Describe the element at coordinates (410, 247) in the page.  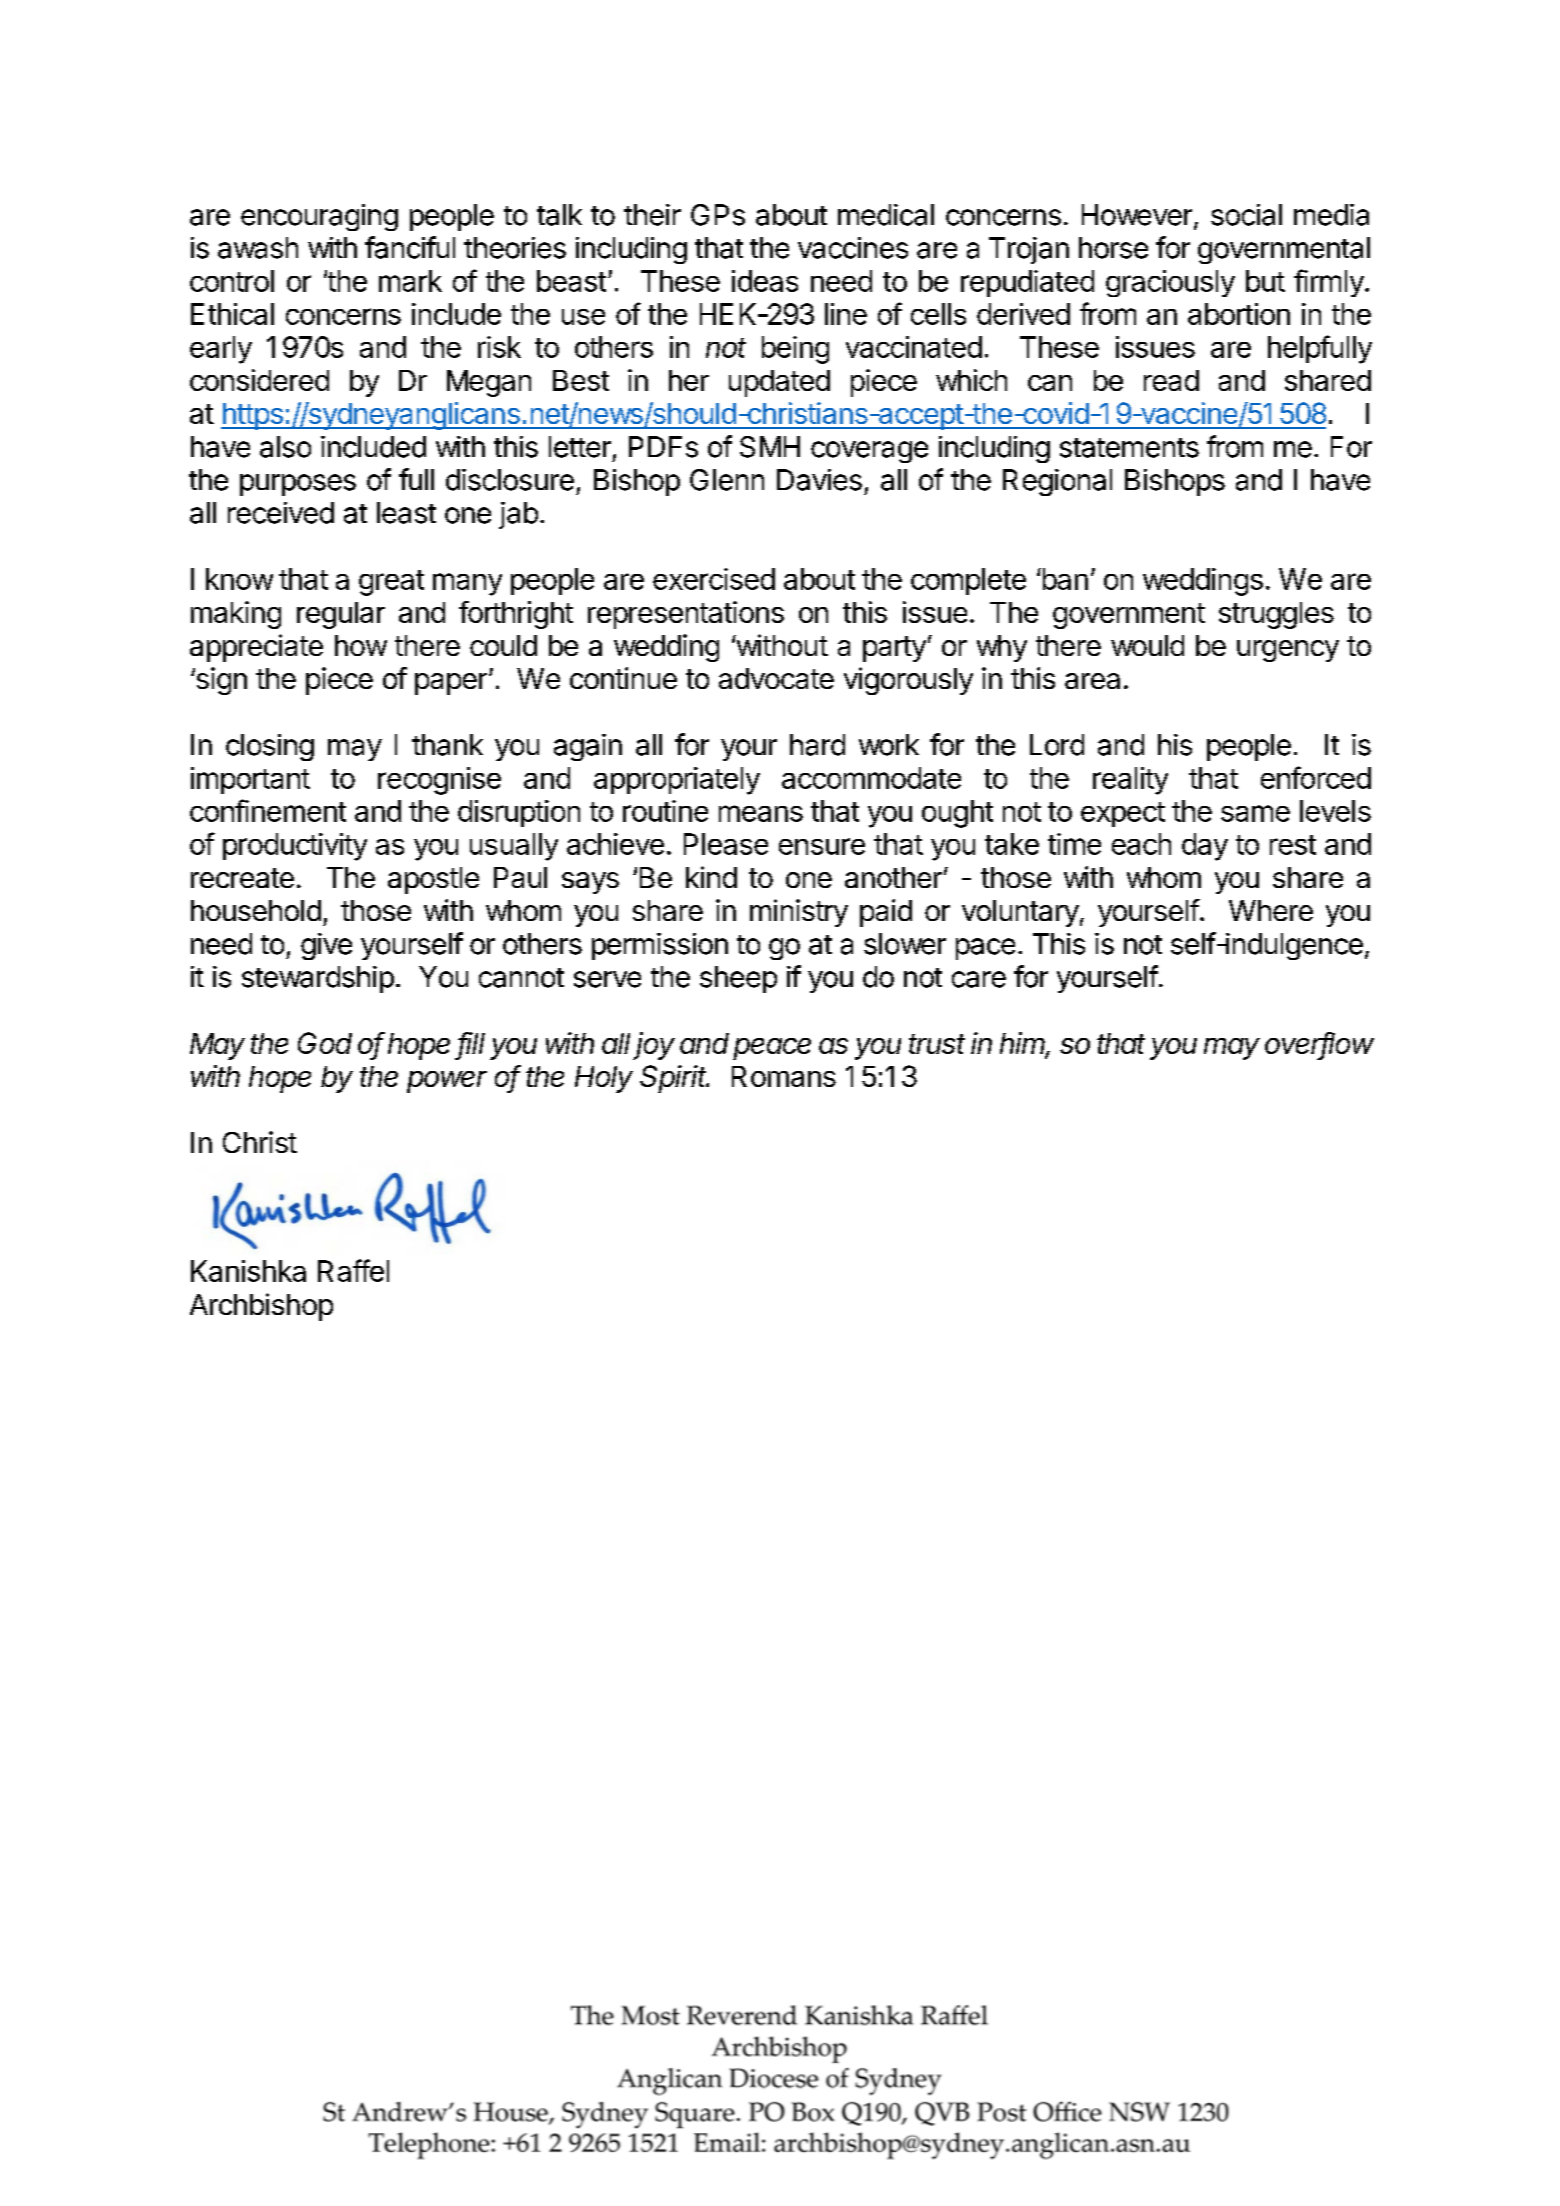
I see `fanciful` at that location.
